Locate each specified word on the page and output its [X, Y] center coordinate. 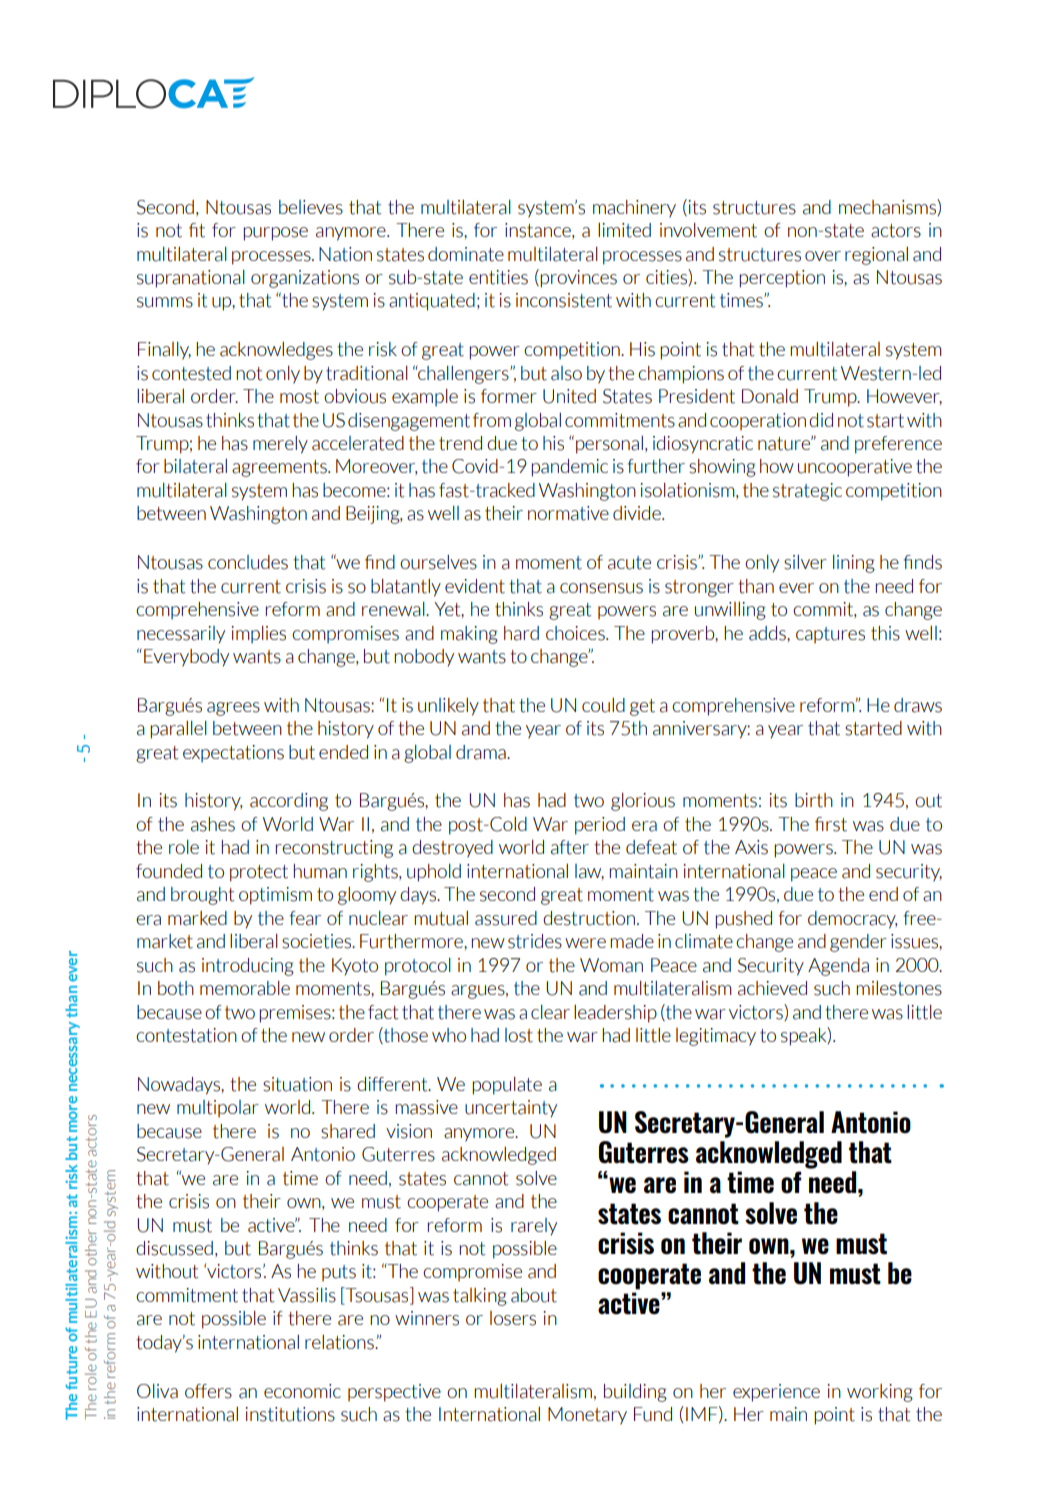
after [570, 847]
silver [805, 562]
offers [208, 1391]
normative [568, 513]
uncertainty [511, 1109]
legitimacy [716, 1037]
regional [876, 256]
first [831, 824]
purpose [275, 234]
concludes [248, 562]
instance [539, 231]
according [289, 802]
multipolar [218, 1109]
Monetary [587, 1416]
